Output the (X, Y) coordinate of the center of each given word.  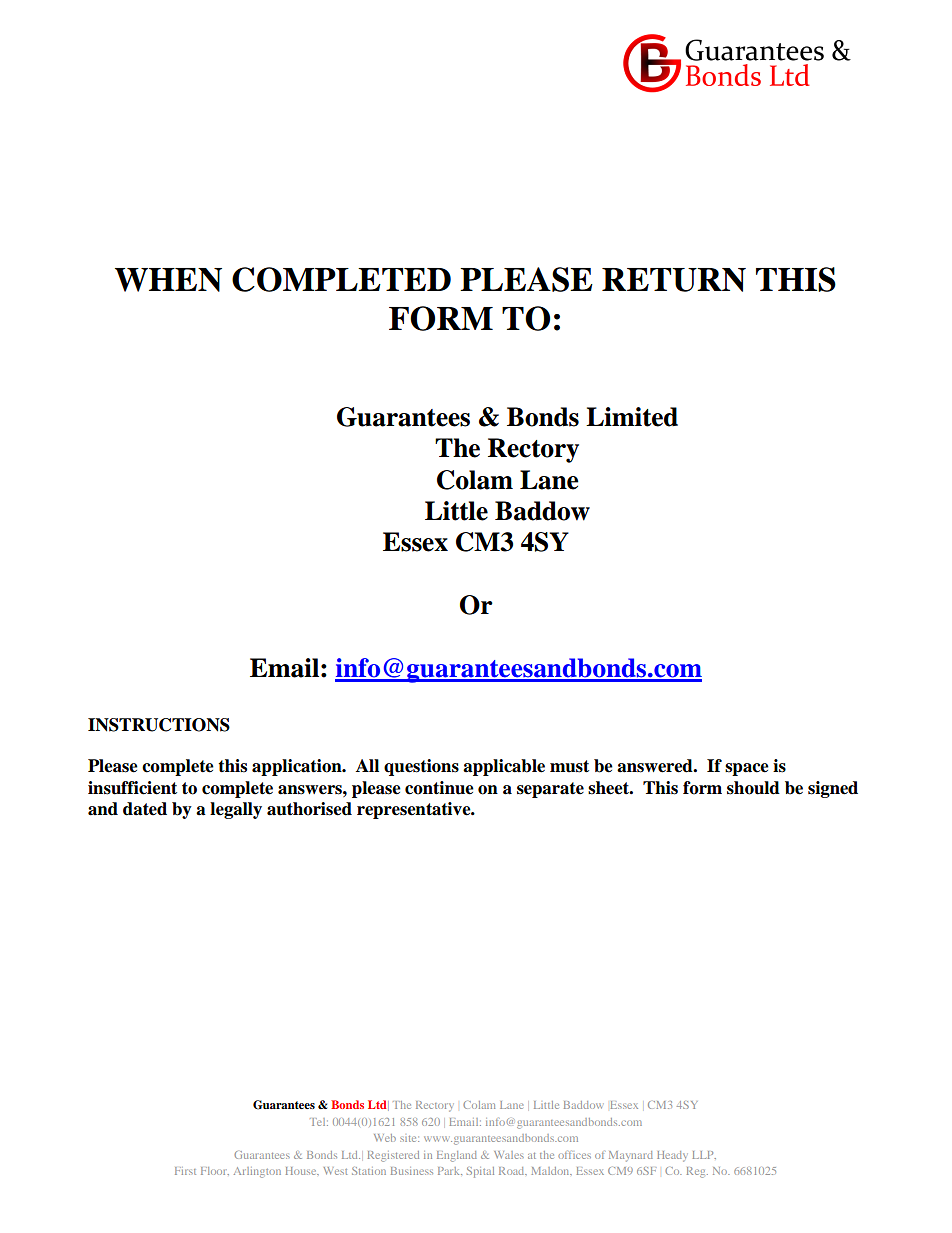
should (753, 788)
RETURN (674, 280)
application (298, 767)
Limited (632, 417)
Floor (215, 1171)
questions (421, 767)
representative (415, 810)
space (747, 769)
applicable (504, 767)
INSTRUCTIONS (159, 725)
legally (236, 810)
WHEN (168, 280)
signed (833, 789)
